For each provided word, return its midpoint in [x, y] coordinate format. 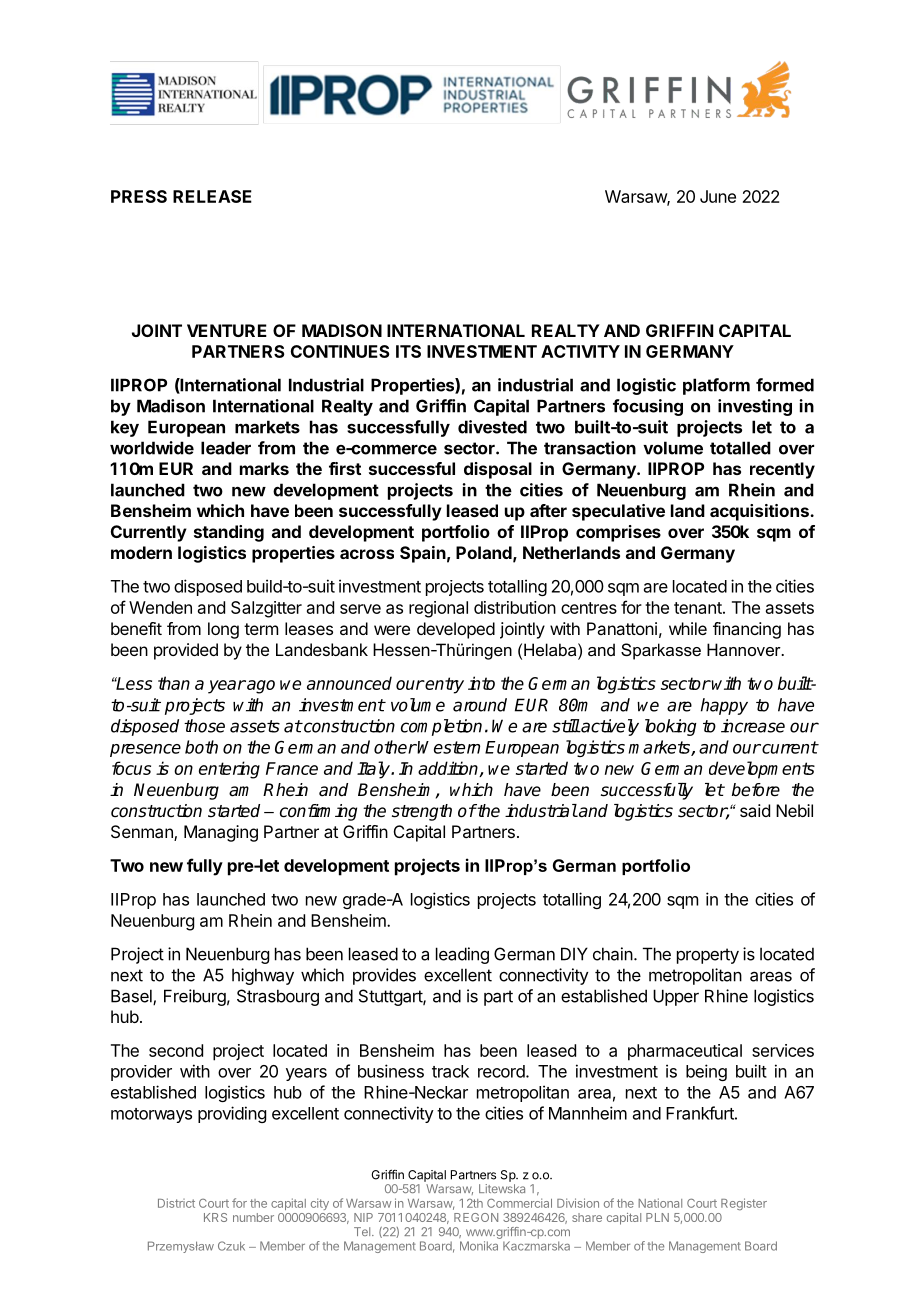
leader [226, 448]
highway [263, 976]
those [204, 726]
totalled [740, 448]
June [718, 196]
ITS [408, 351]
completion [441, 727]
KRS [215, 1217]
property [708, 956]
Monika [479, 1246]
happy [724, 706]
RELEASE [212, 196]
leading [462, 955]
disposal [498, 470]
